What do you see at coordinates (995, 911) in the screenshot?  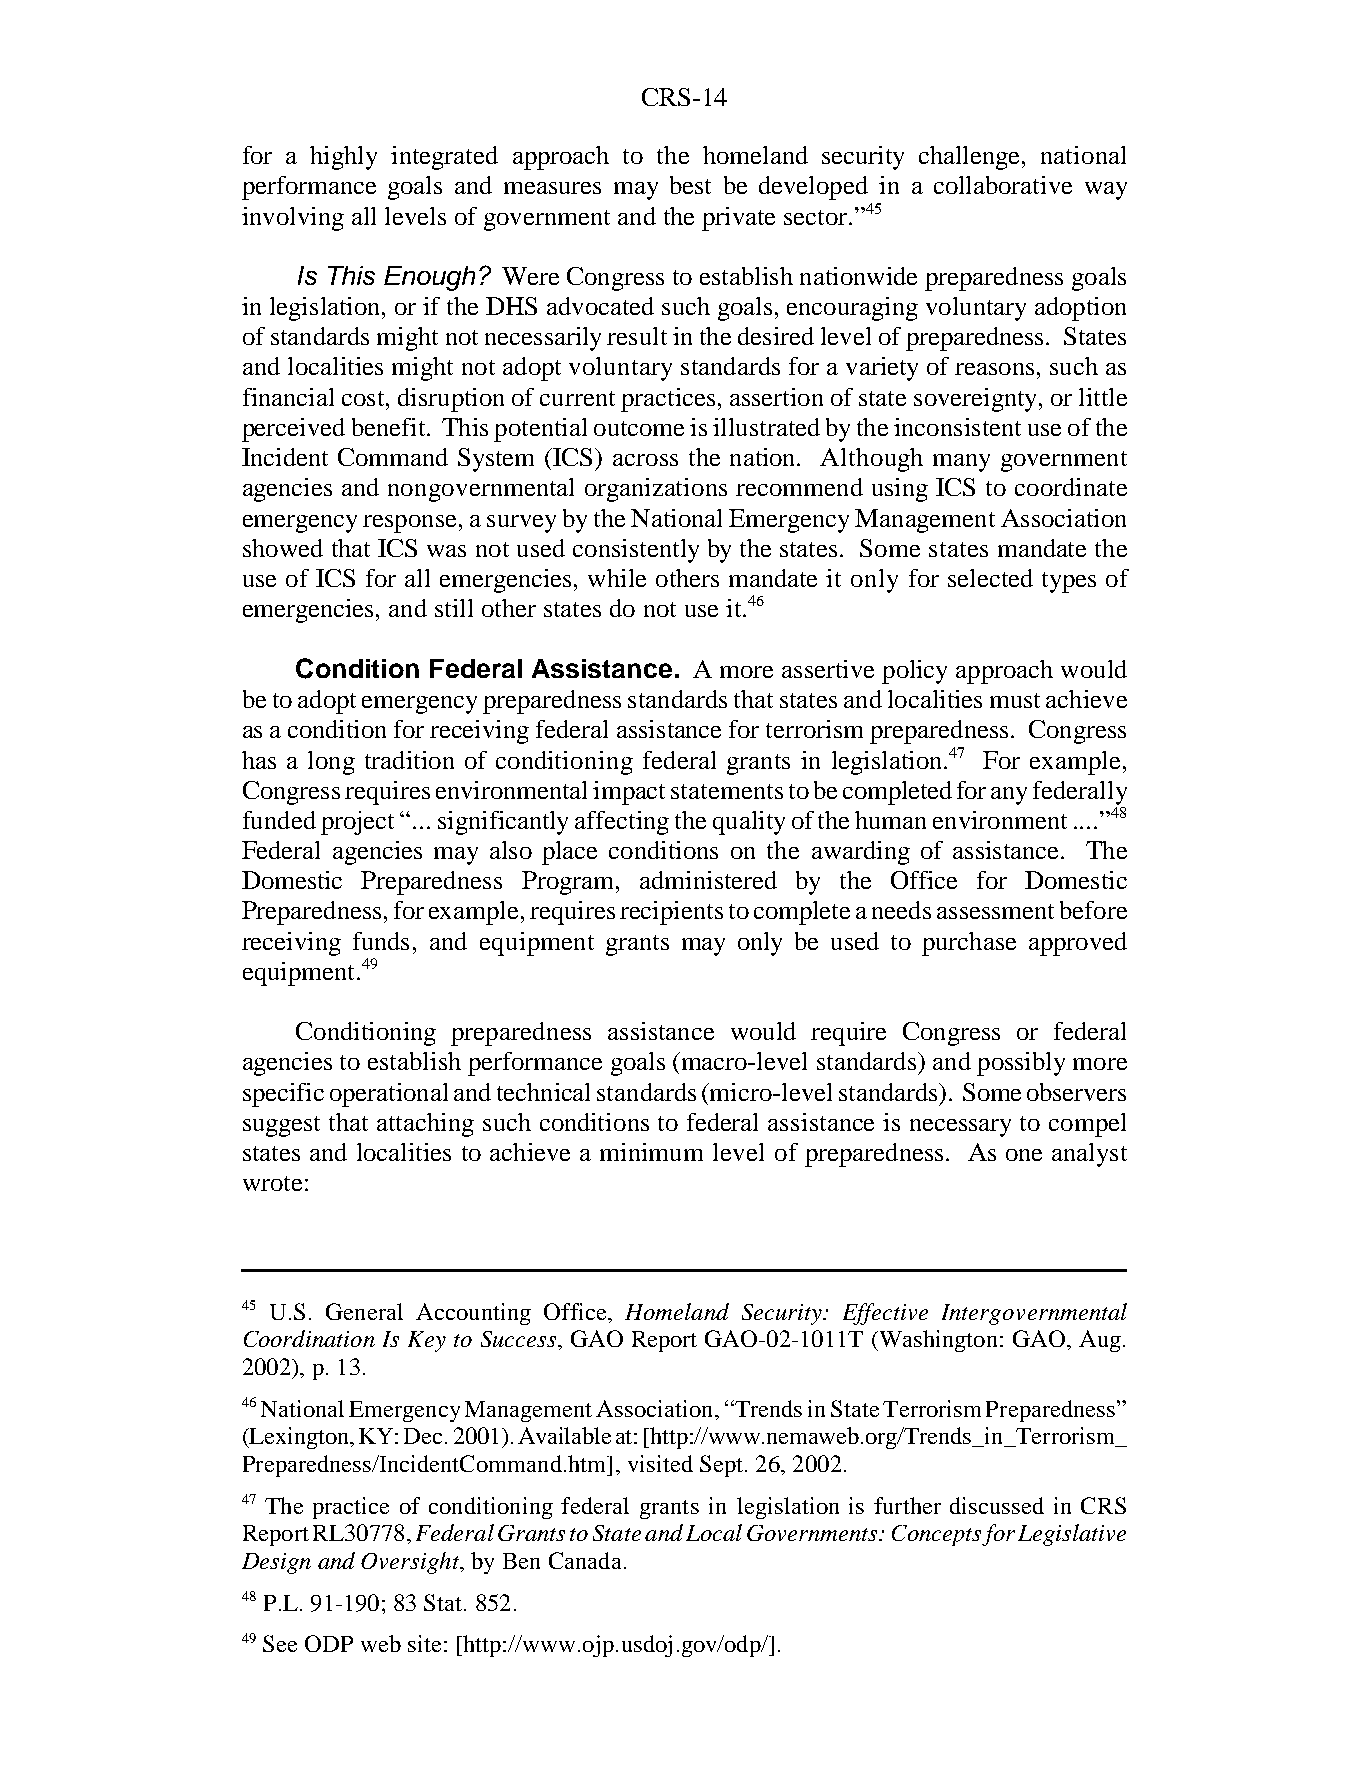 I see `assessment` at bounding box center [995, 911].
